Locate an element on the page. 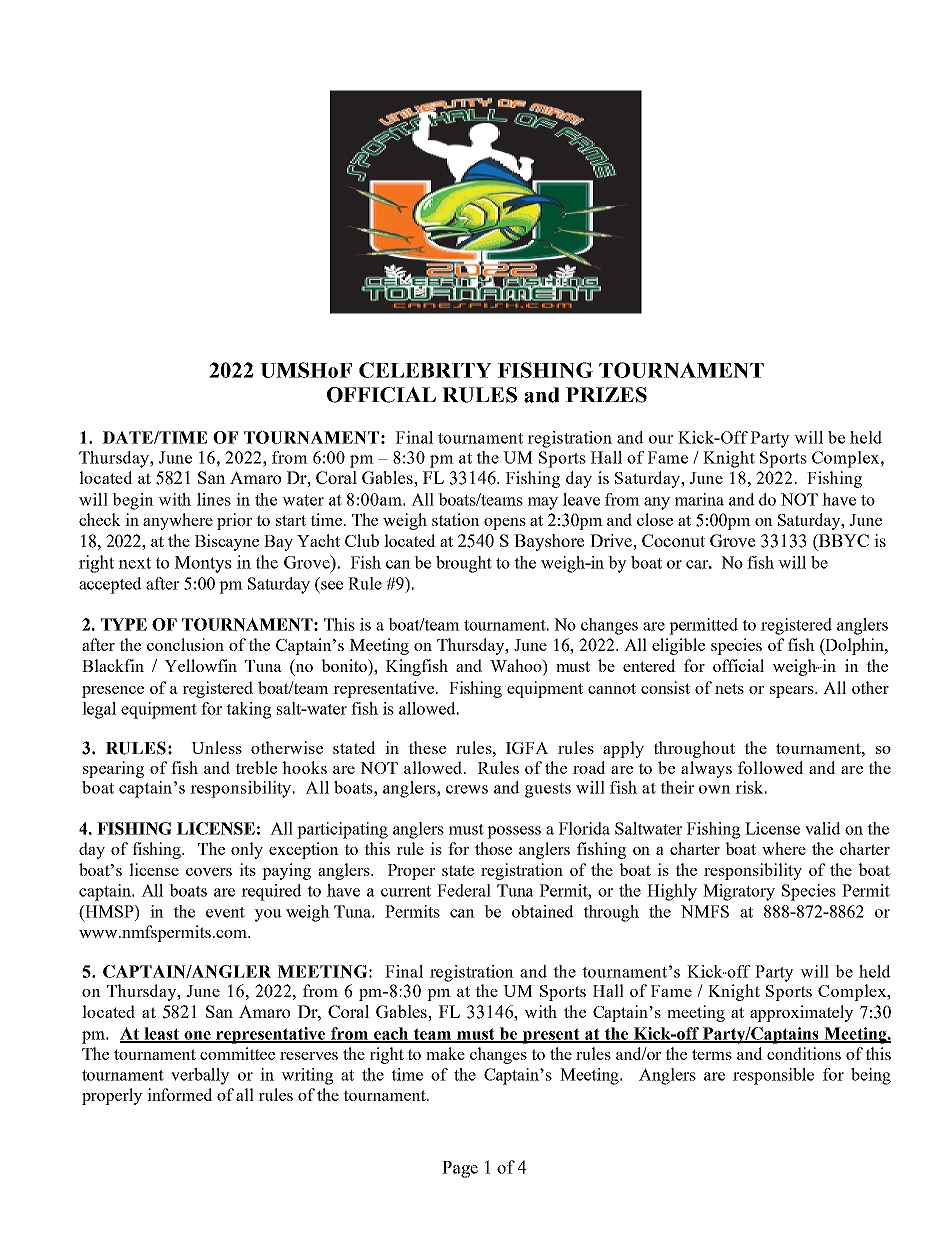  lines is located at coordinates (214, 499).
